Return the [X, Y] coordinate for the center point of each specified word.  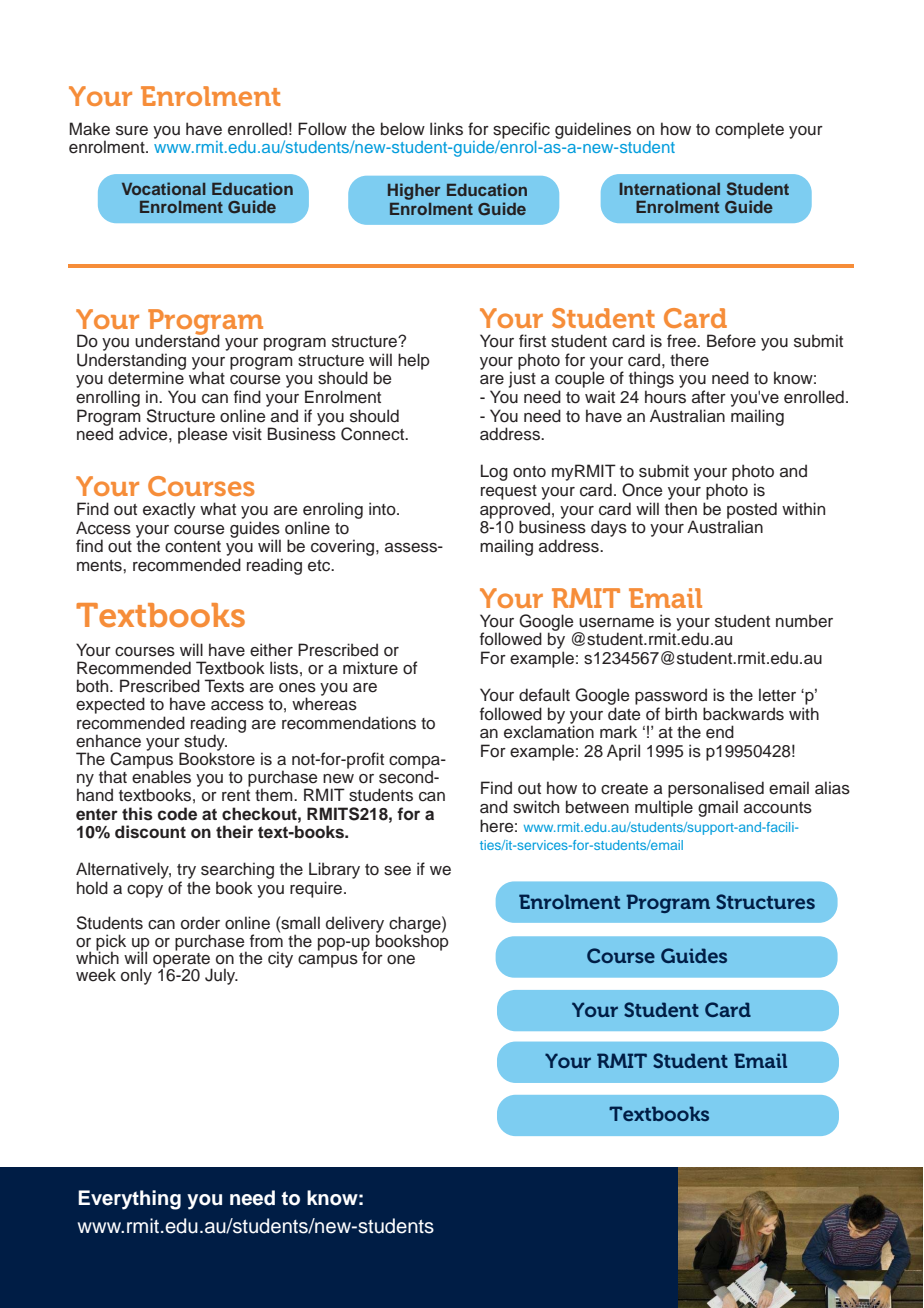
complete [749, 130]
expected [110, 705]
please [202, 435]
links [446, 129]
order [200, 923]
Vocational [164, 188]
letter [777, 695]
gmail [718, 808]
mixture [370, 668]
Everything [129, 1200]
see [397, 871]
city [280, 959]
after [709, 397]
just [522, 378]
